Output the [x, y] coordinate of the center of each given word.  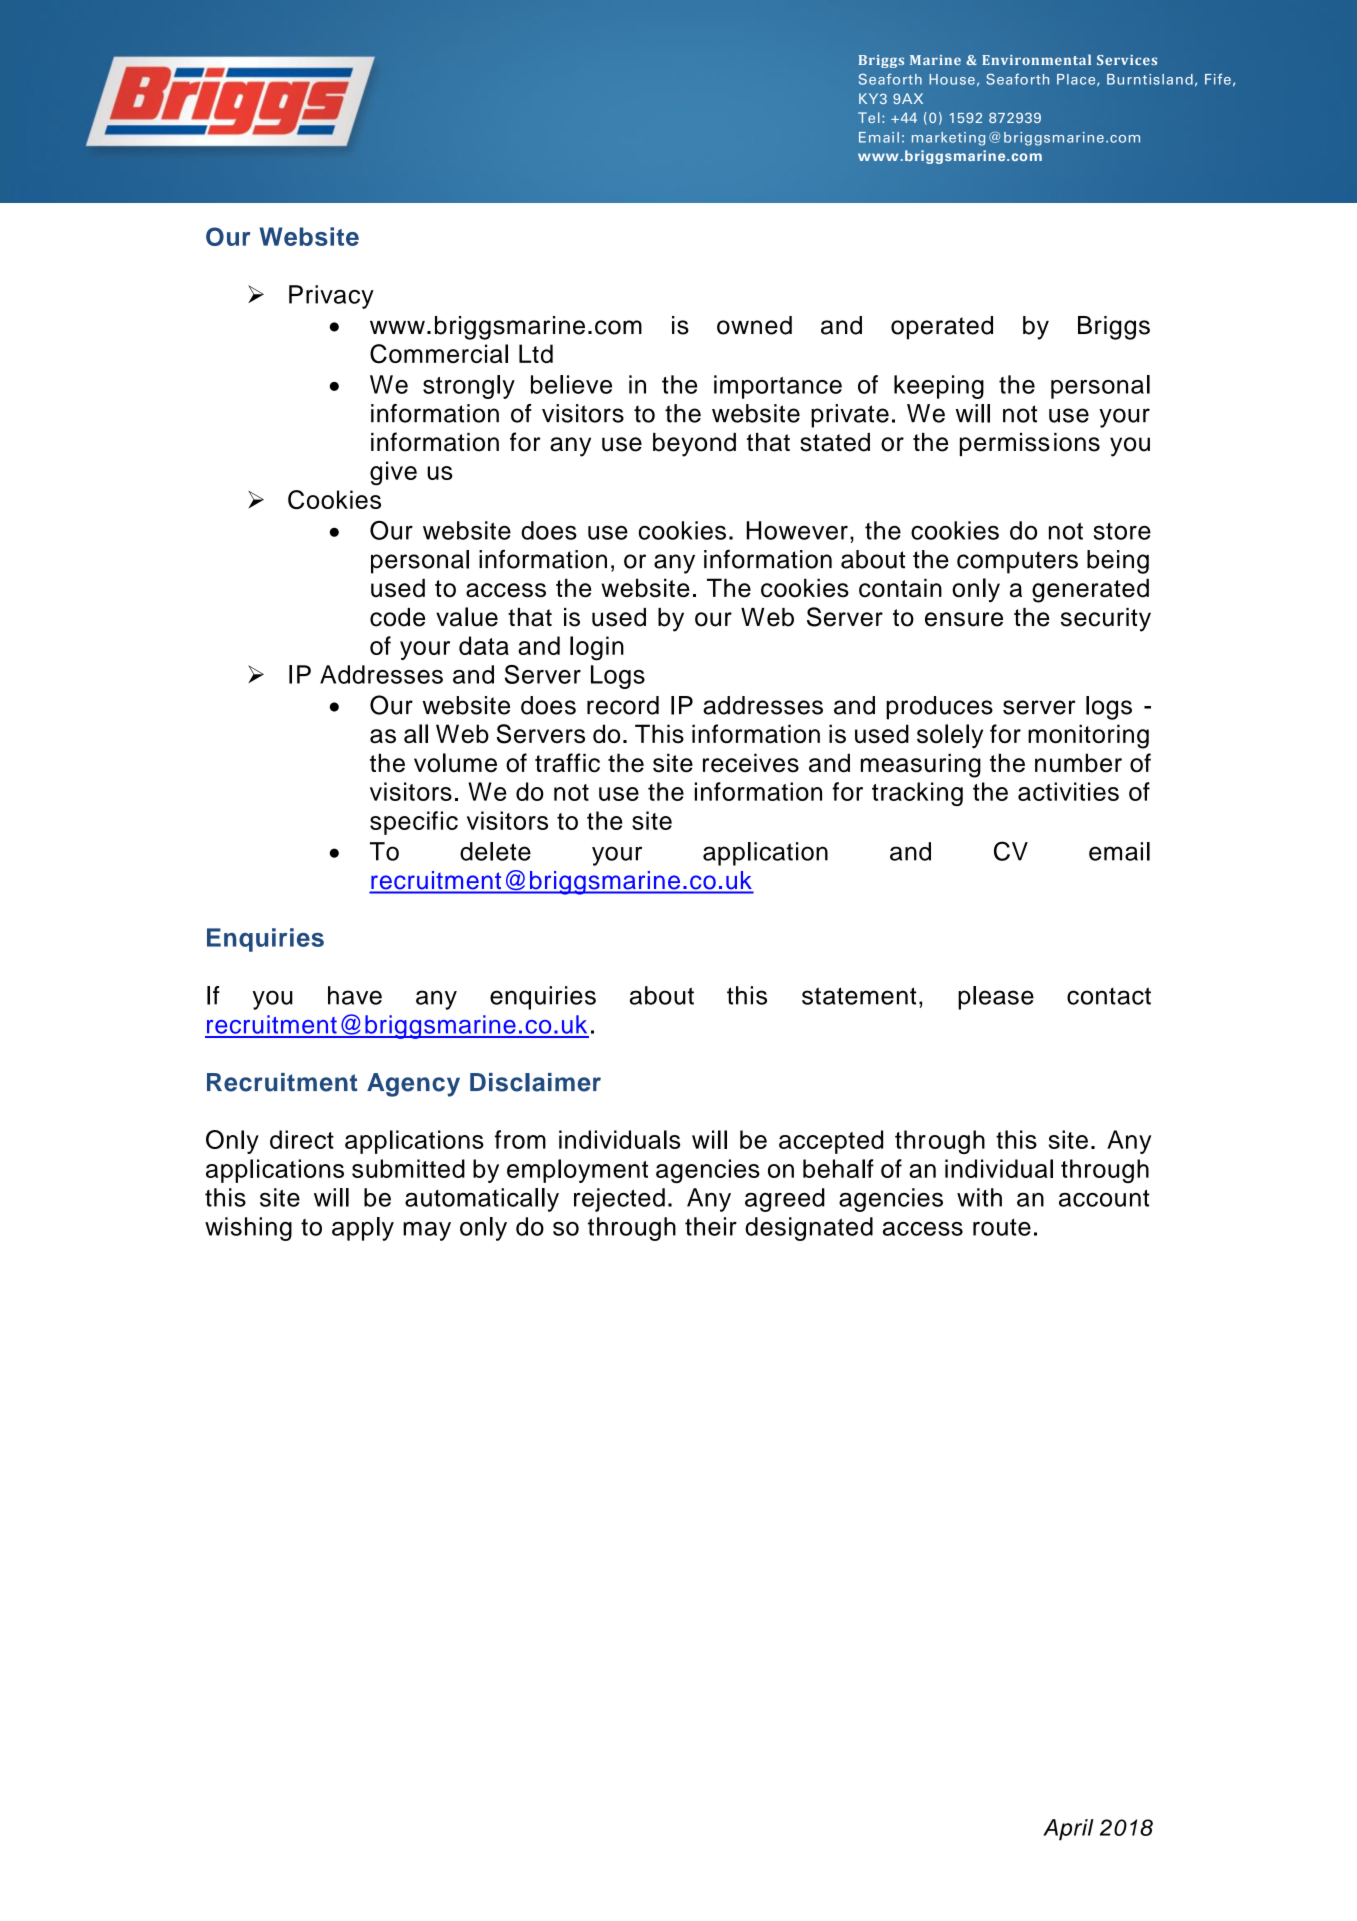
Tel [869, 117]
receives [751, 763]
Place [1077, 80]
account [1104, 1198]
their [711, 1226]
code [397, 617]
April [1068, 1830]
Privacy [331, 297]
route [1002, 1227]
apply [363, 1229]
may [427, 1231]
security [1106, 620]
